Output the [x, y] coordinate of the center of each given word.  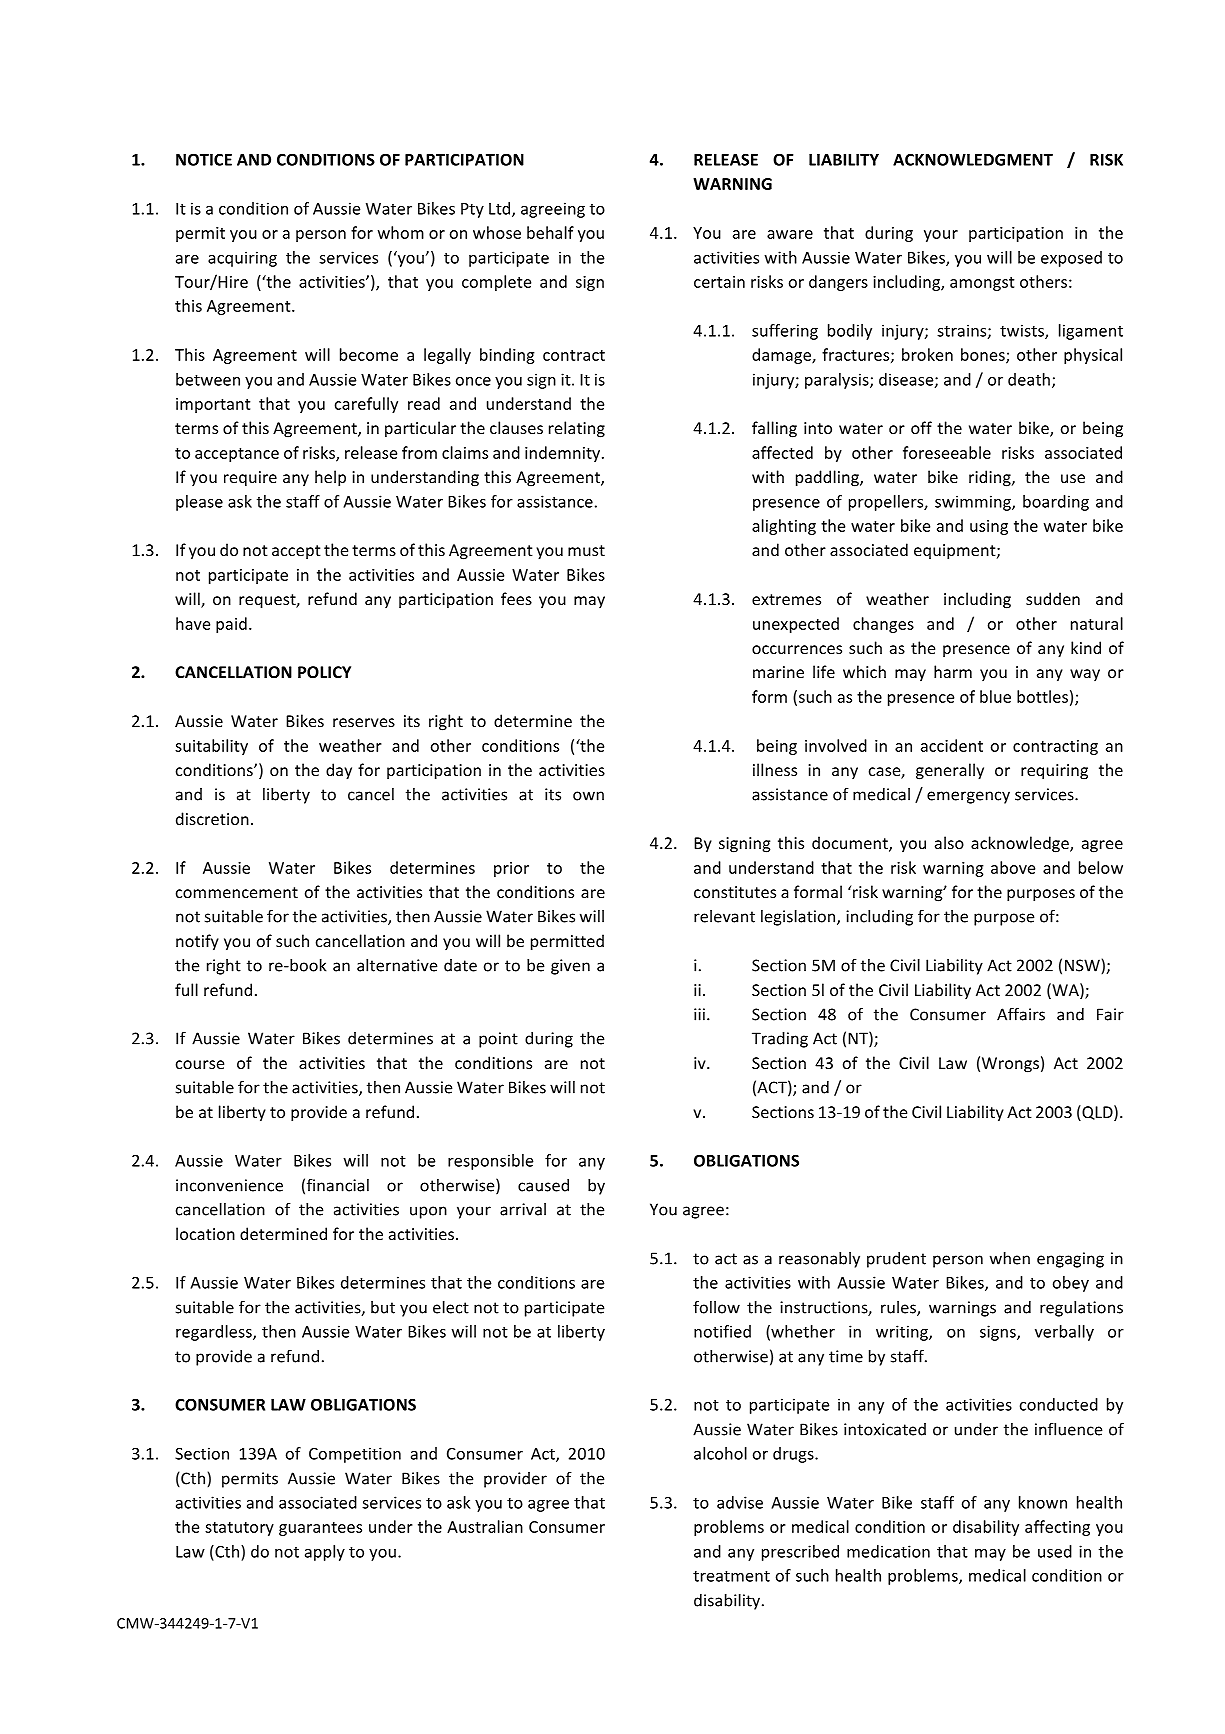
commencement [237, 892]
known [1043, 1502]
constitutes [735, 892]
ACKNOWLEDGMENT [973, 159]
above [1013, 867]
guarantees [320, 1529]
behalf [550, 232]
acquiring [242, 259]
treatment [731, 1576]
